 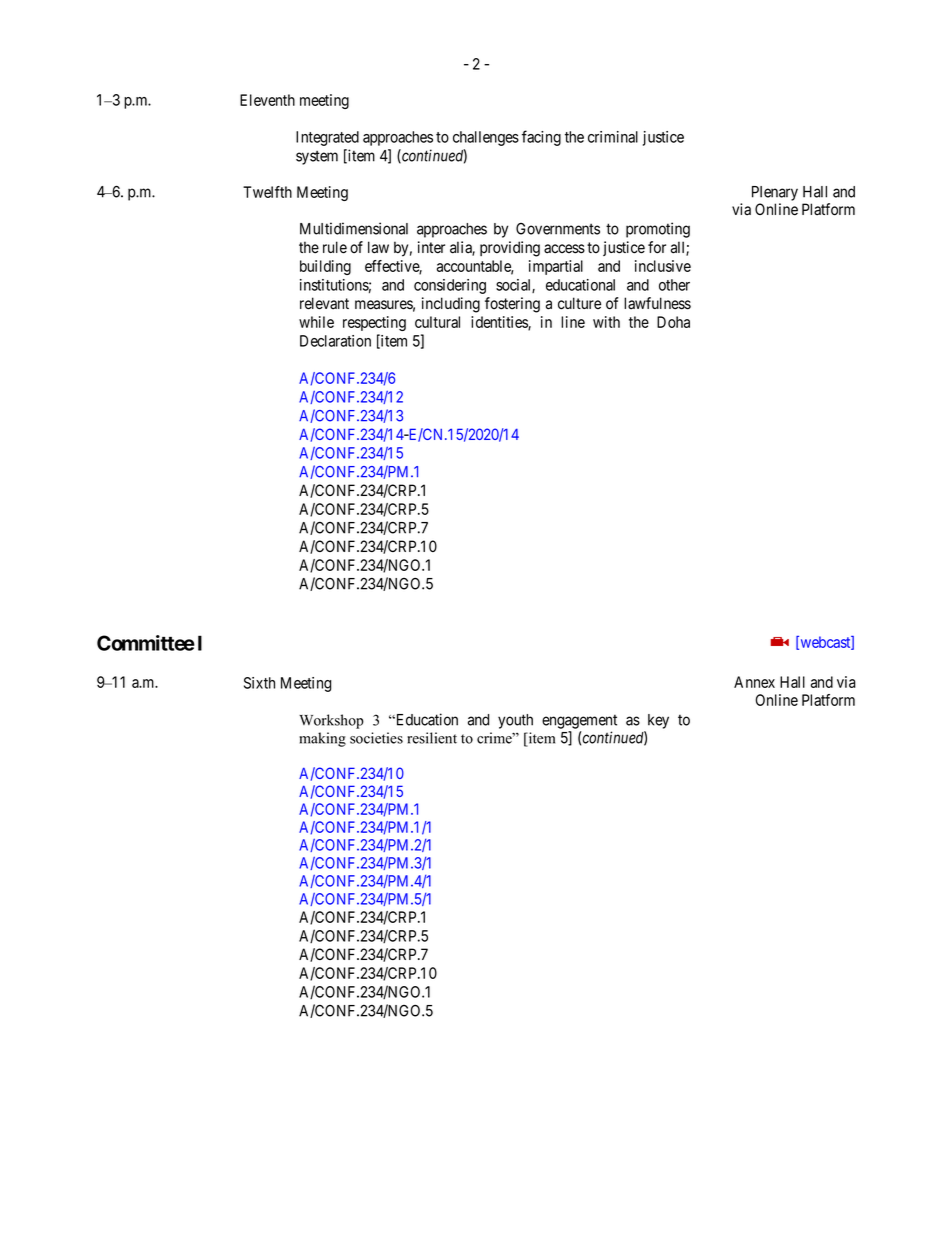 What do you see at coordinates (335, 341) in the screenshot?
I see `Declaration` at bounding box center [335, 341].
